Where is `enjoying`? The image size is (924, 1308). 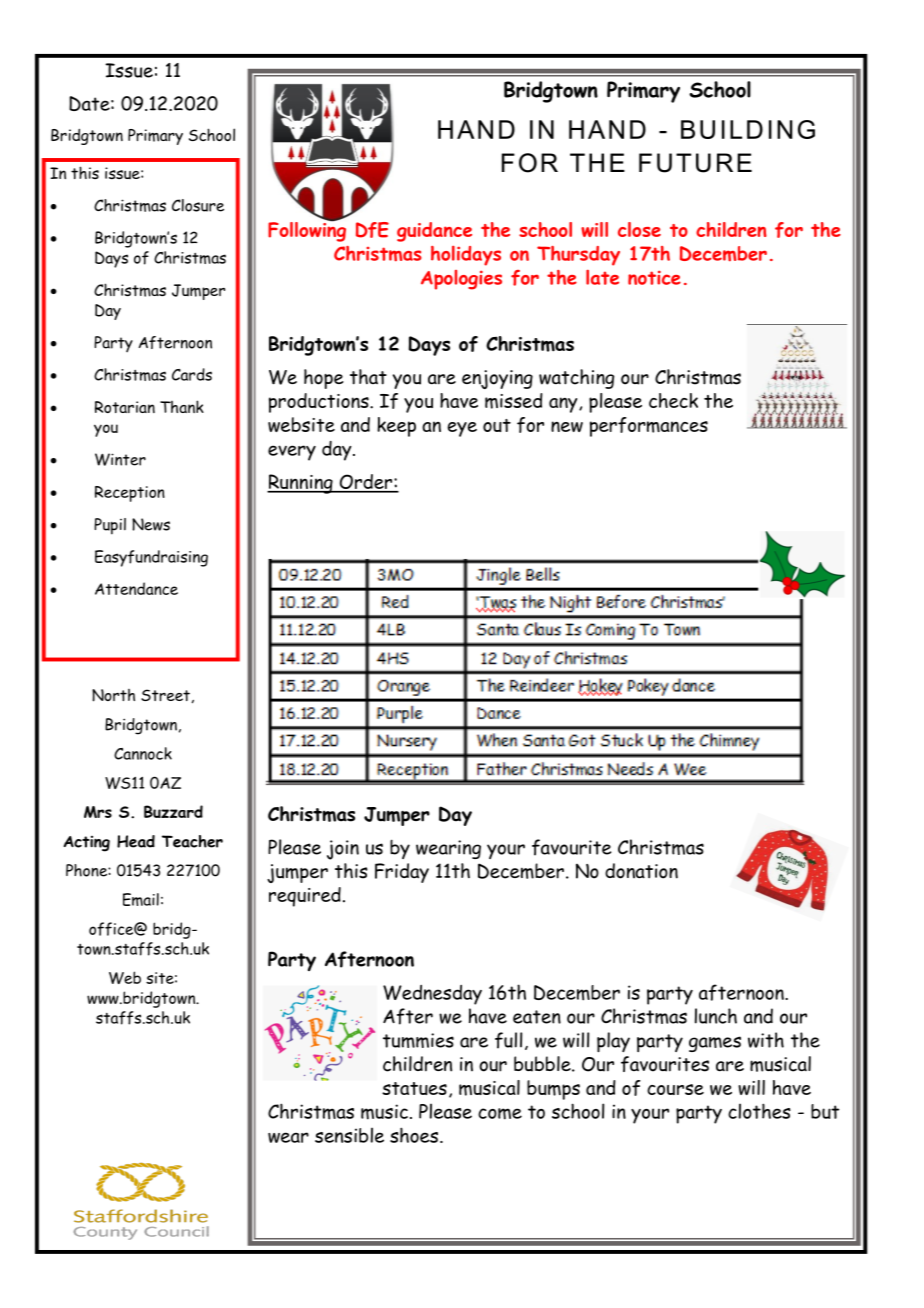
enjoying is located at coordinates (497, 379).
